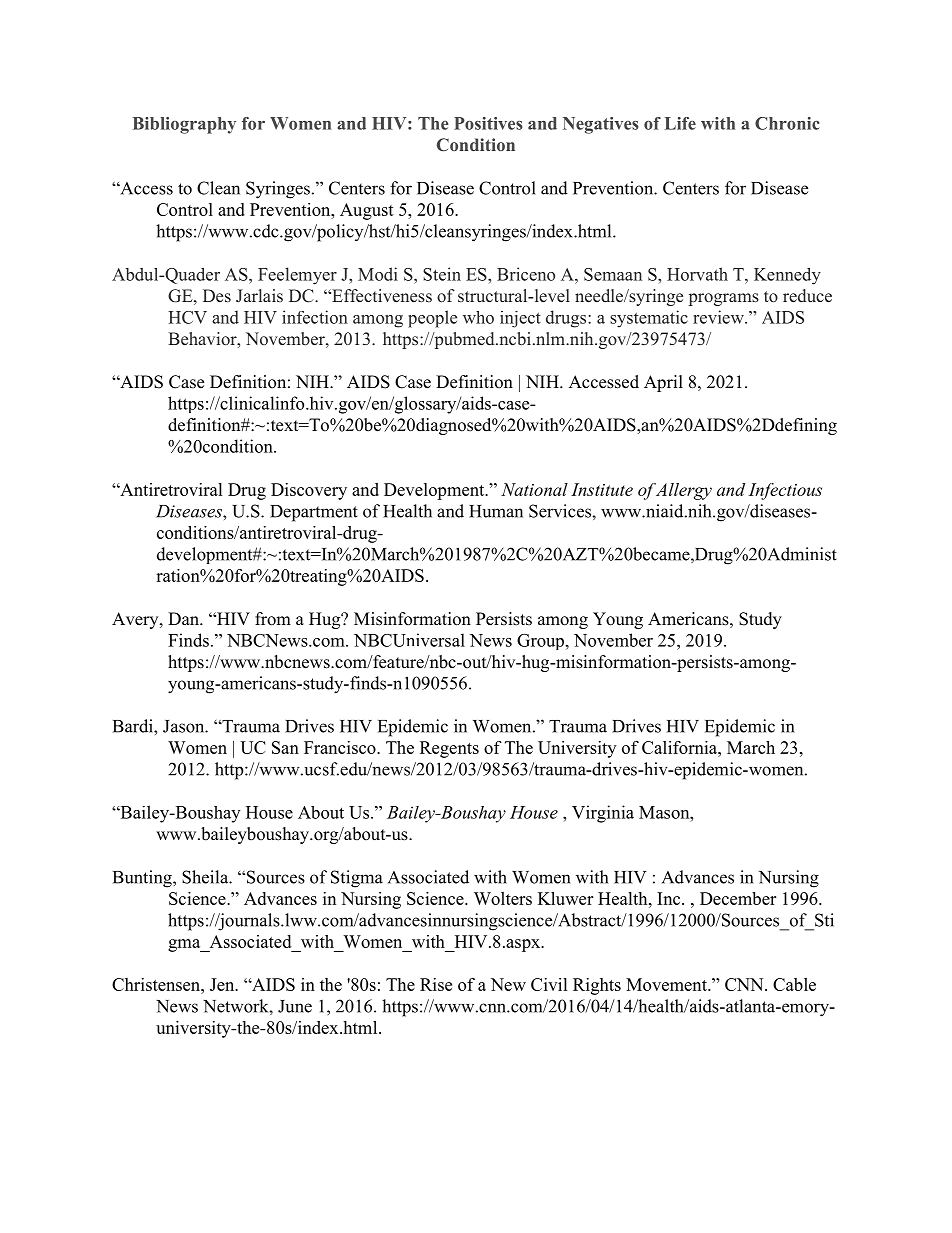 The image size is (952, 1233). I want to click on Positives, so click(488, 123).
